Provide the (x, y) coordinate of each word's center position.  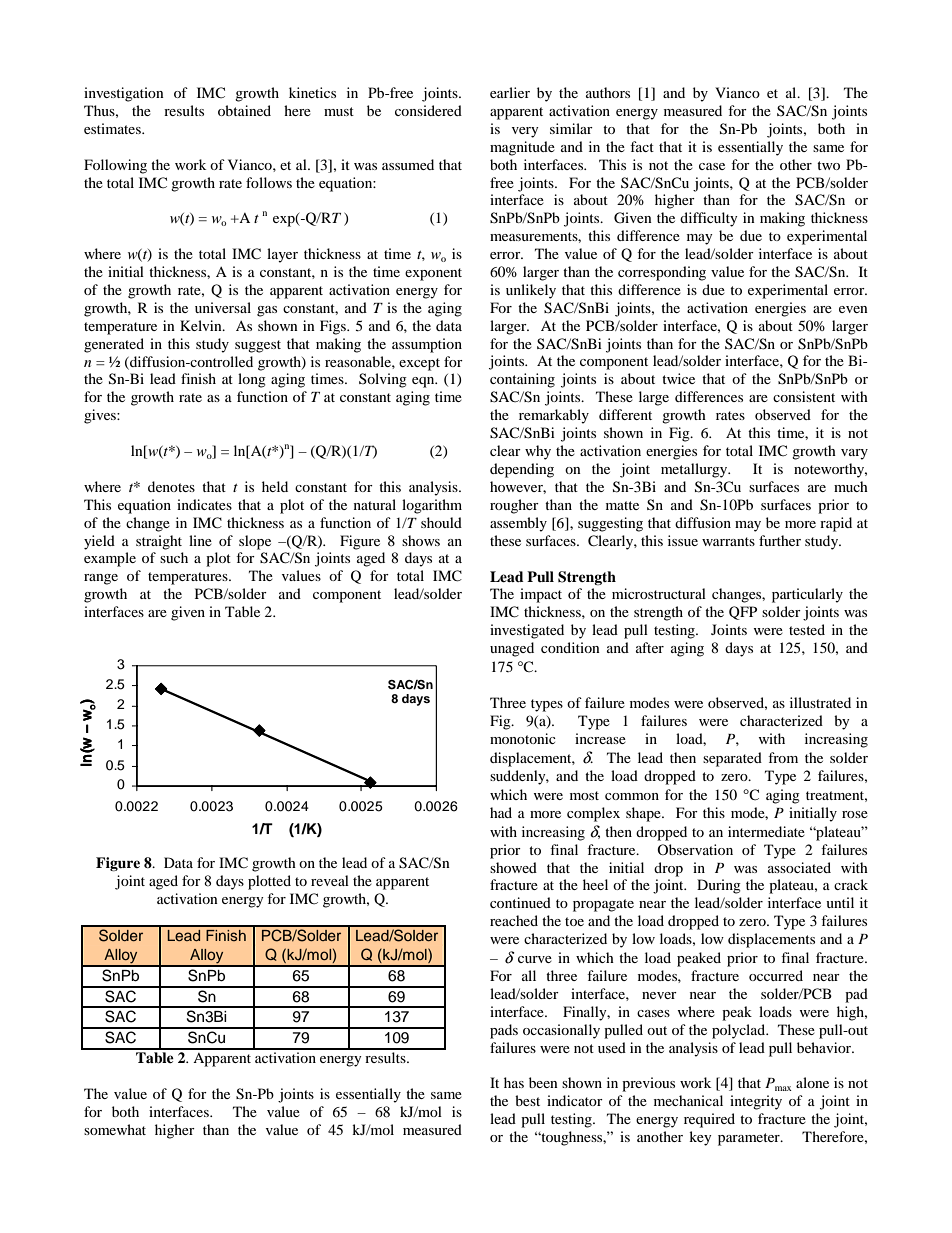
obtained (244, 110)
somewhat (115, 1129)
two (828, 165)
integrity (756, 1102)
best (527, 1100)
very (525, 132)
